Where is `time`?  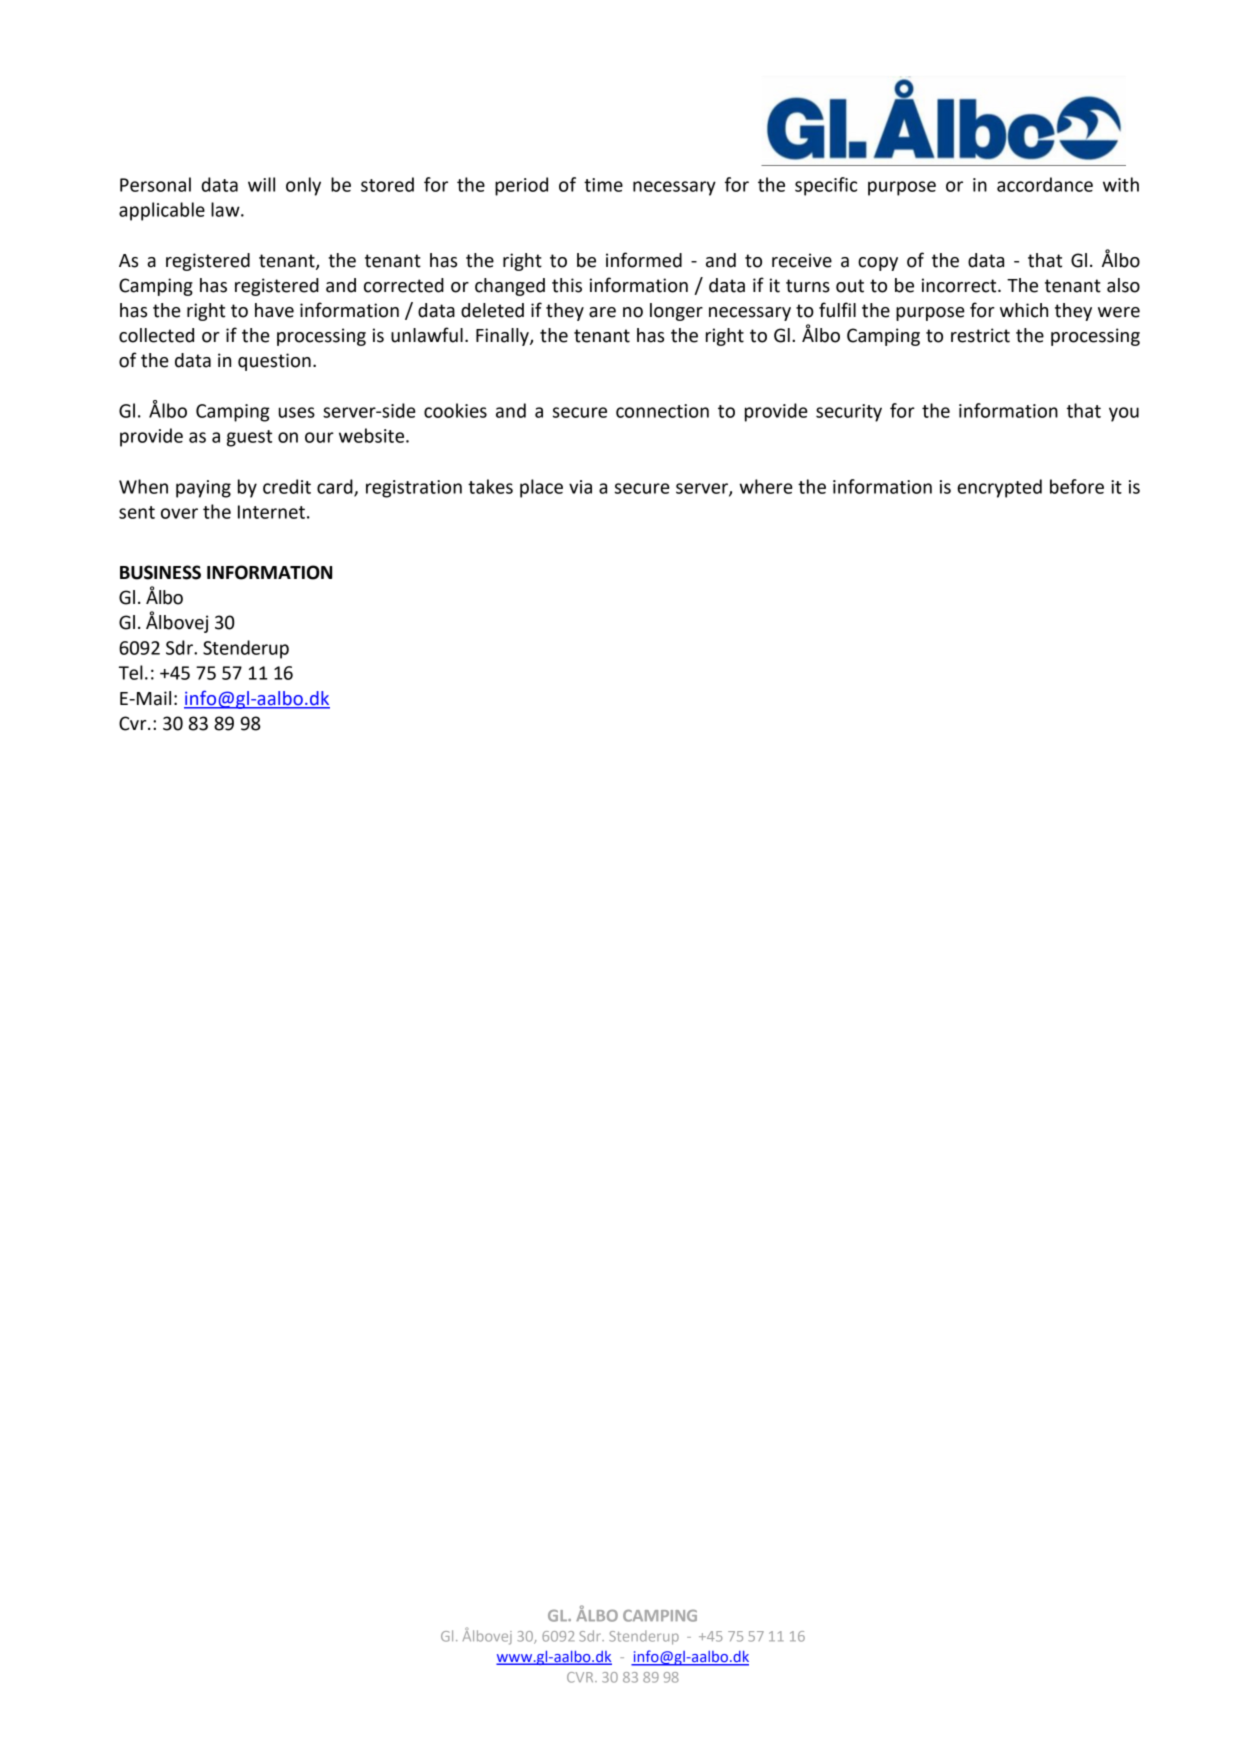
time is located at coordinates (603, 185).
